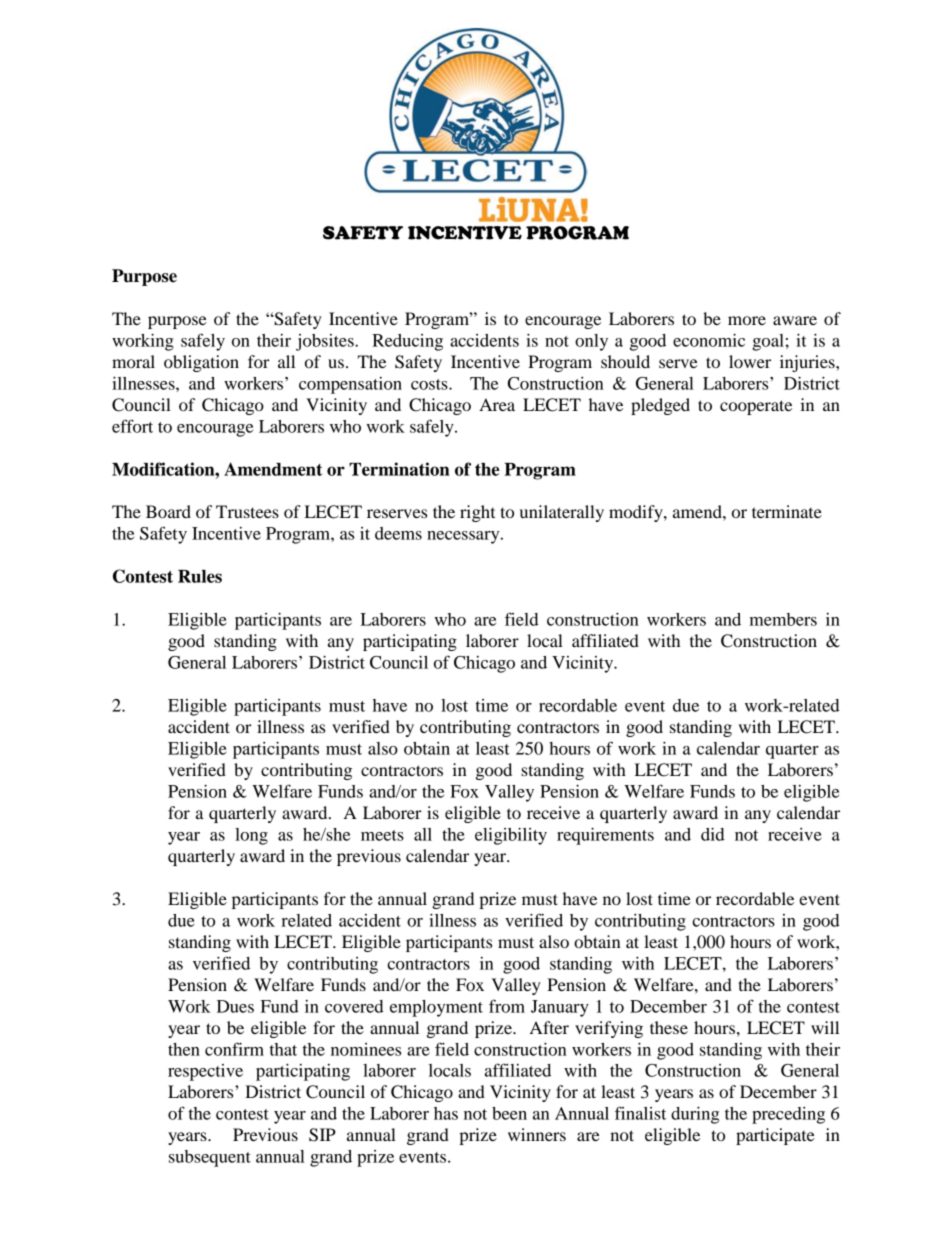 The image size is (952, 1233). What do you see at coordinates (251, 836) in the image?
I see `long` at bounding box center [251, 836].
